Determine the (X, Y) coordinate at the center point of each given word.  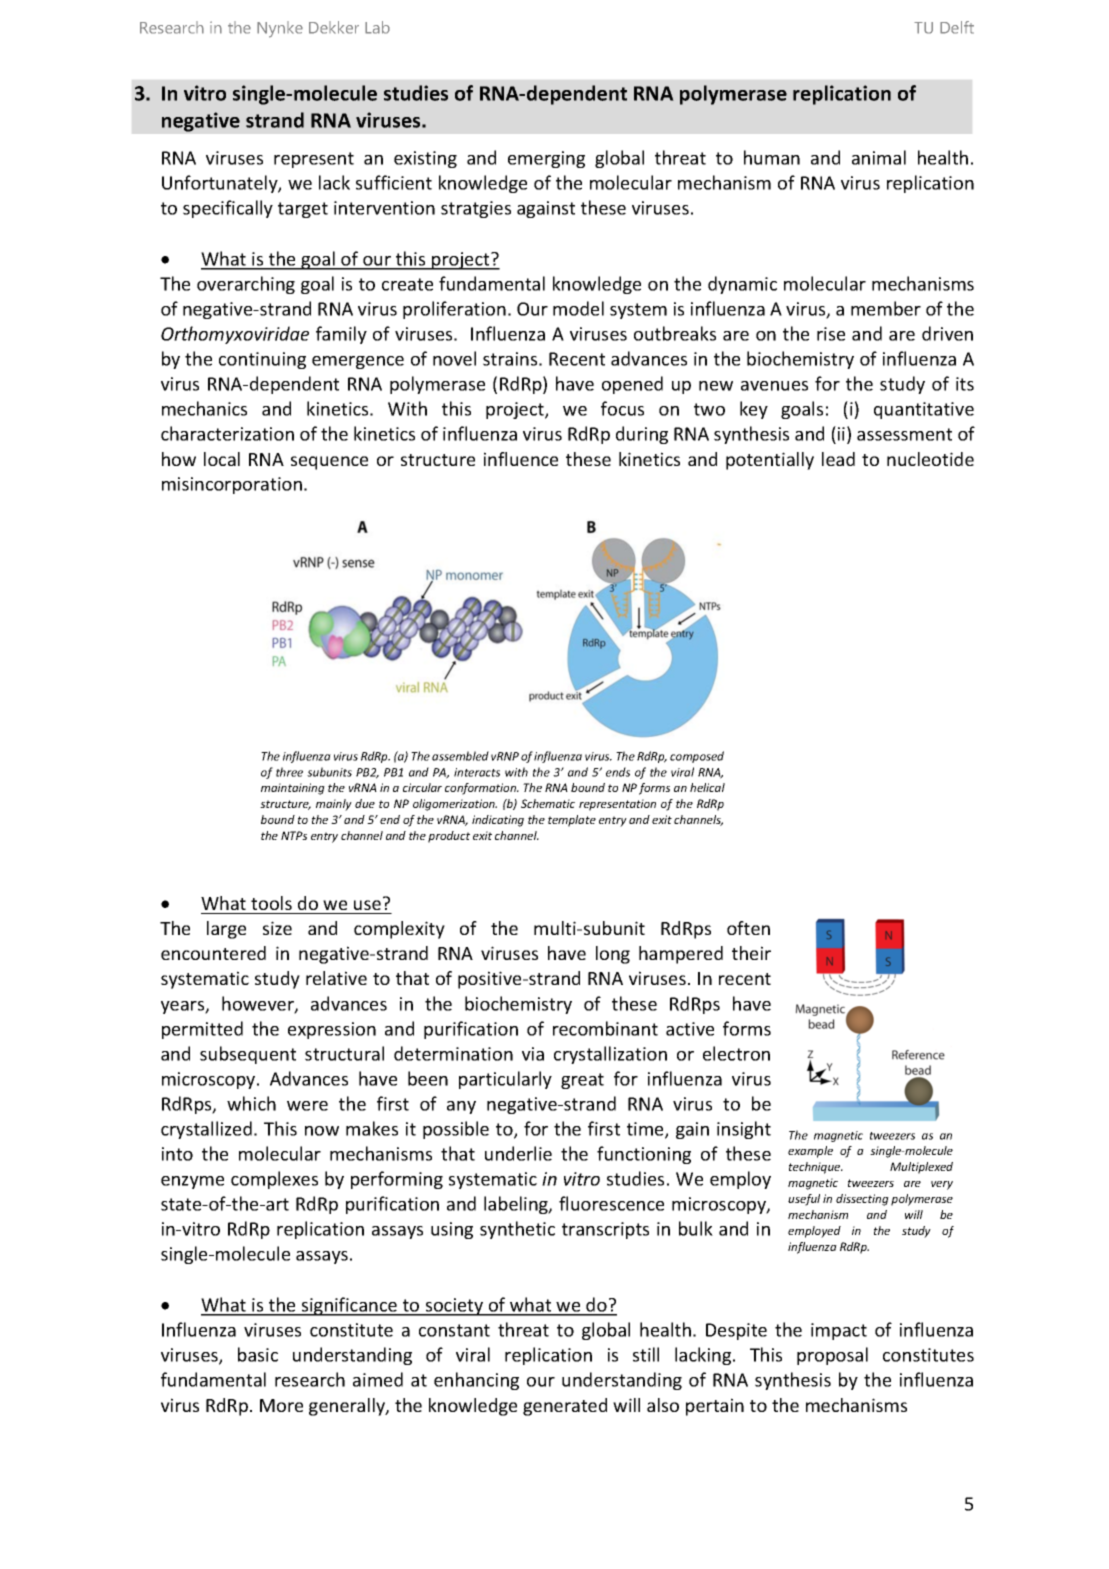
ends (618, 772)
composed (697, 757)
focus (622, 408)
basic (258, 1354)
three (289, 772)
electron (736, 1053)
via (533, 1054)
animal (879, 157)
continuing (262, 360)
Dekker (334, 27)
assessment (904, 434)
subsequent (248, 1055)
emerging (546, 159)
